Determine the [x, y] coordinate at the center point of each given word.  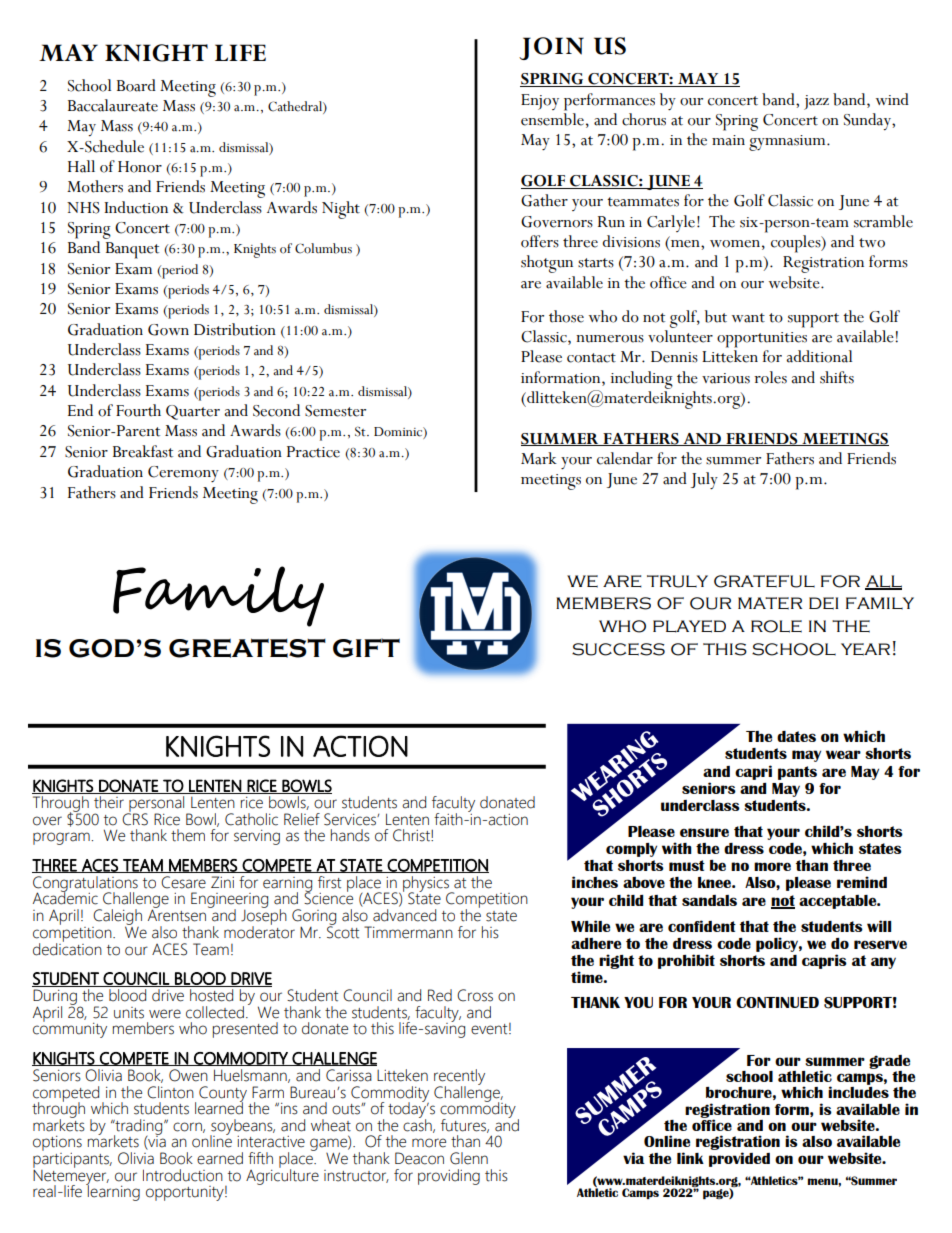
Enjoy [540, 102]
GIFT [366, 648]
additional [819, 356]
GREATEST [247, 648]
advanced [404, 915]
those [566, 316]
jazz [816, 102]
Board [136, 85]
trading [139, 1128]
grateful [764, 581]
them [188, 835]
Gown [168, 330]
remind [862, 882]
